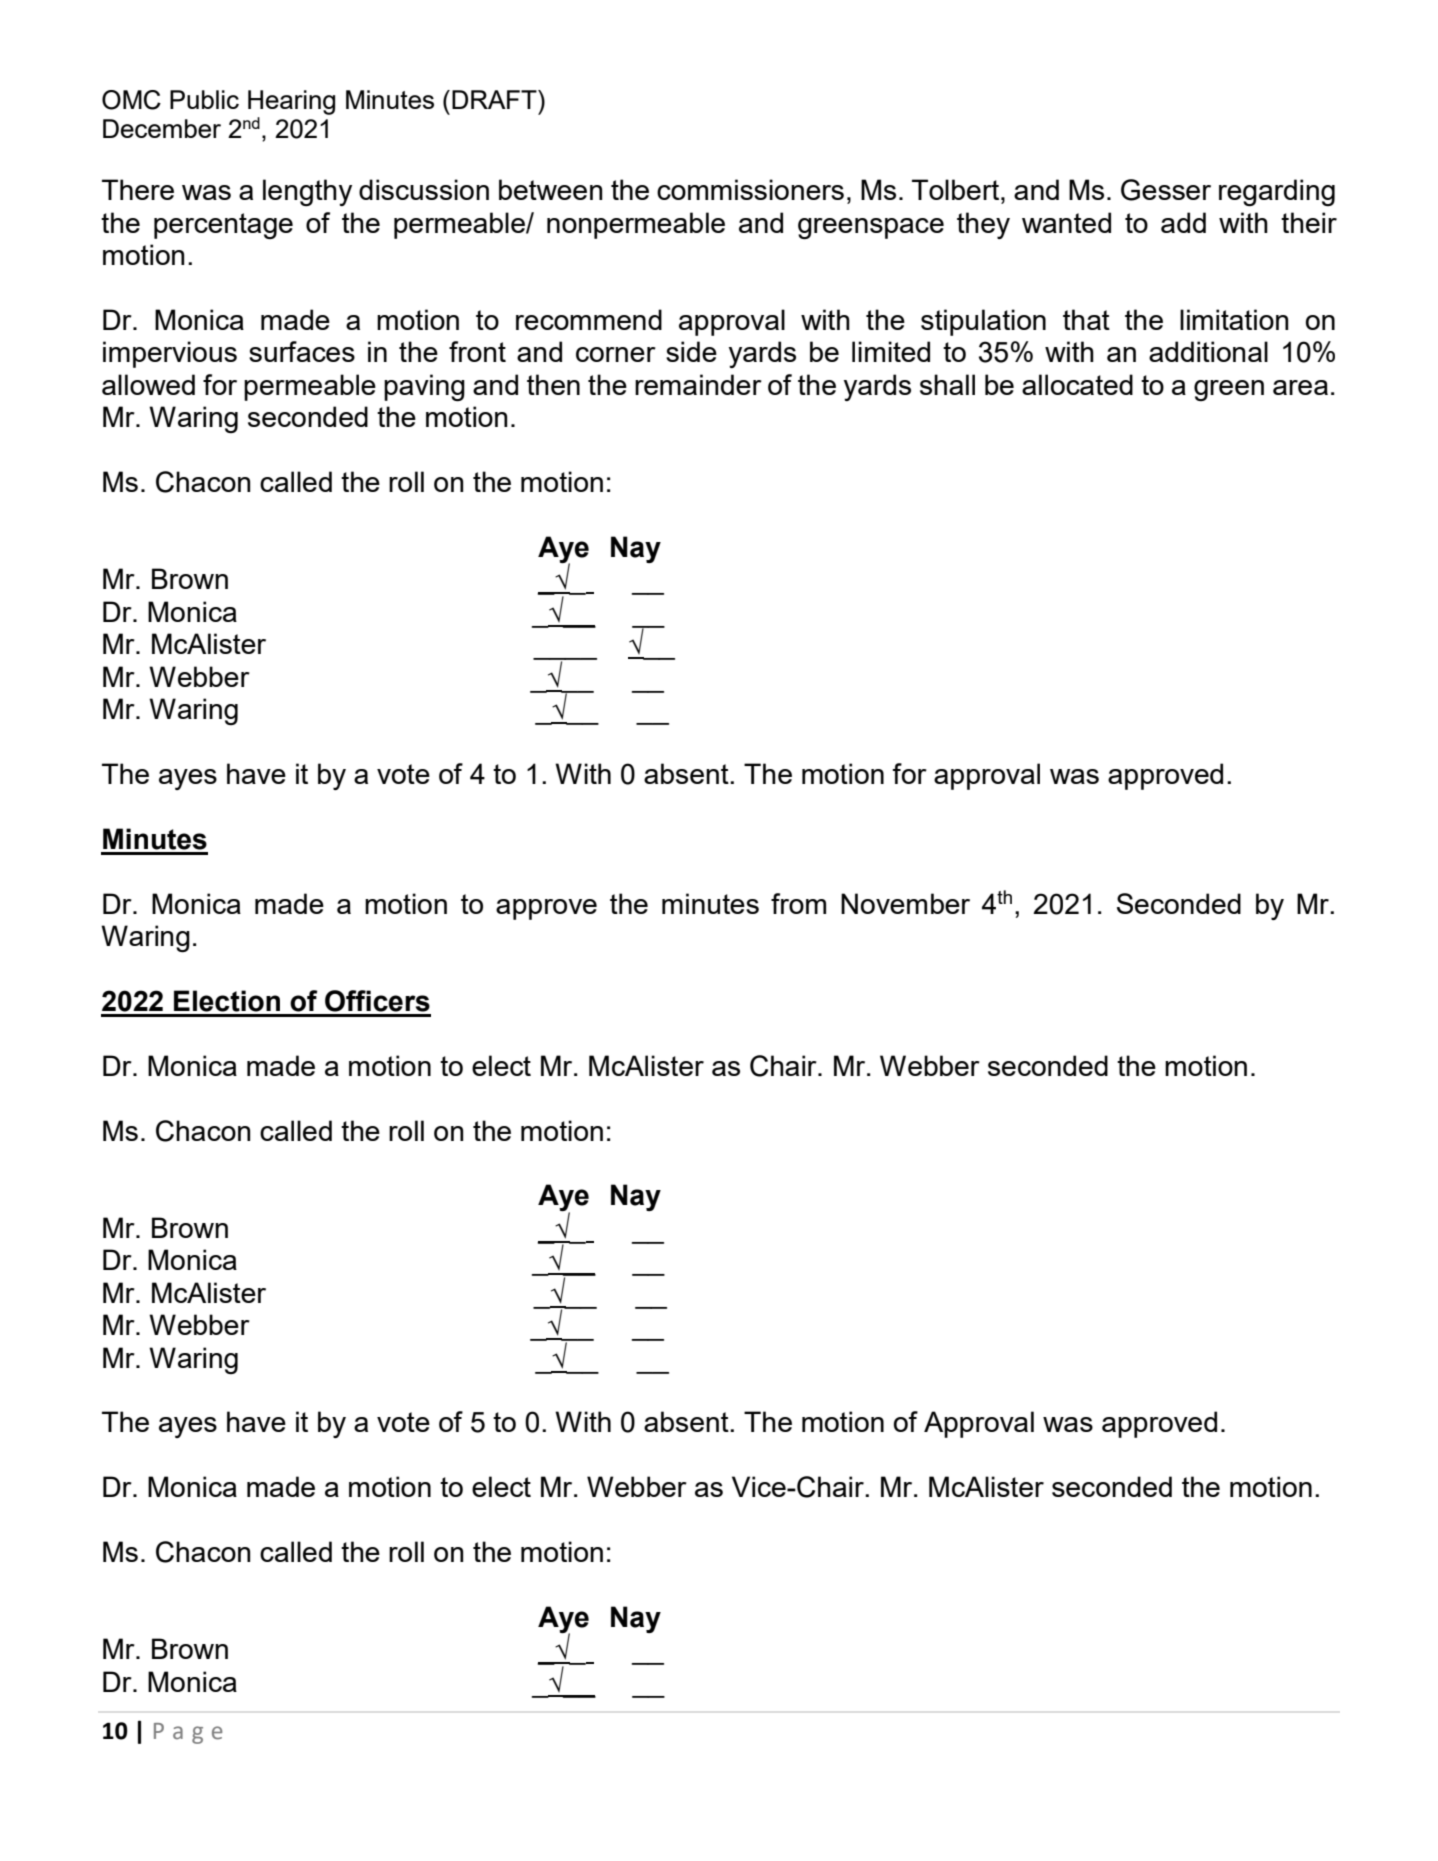 Image resolution: width=1438 pixels, height=1861 pixels. Describe the element at coordinates (750, 189) in the screenshot. I see `commissioners` at that location.
